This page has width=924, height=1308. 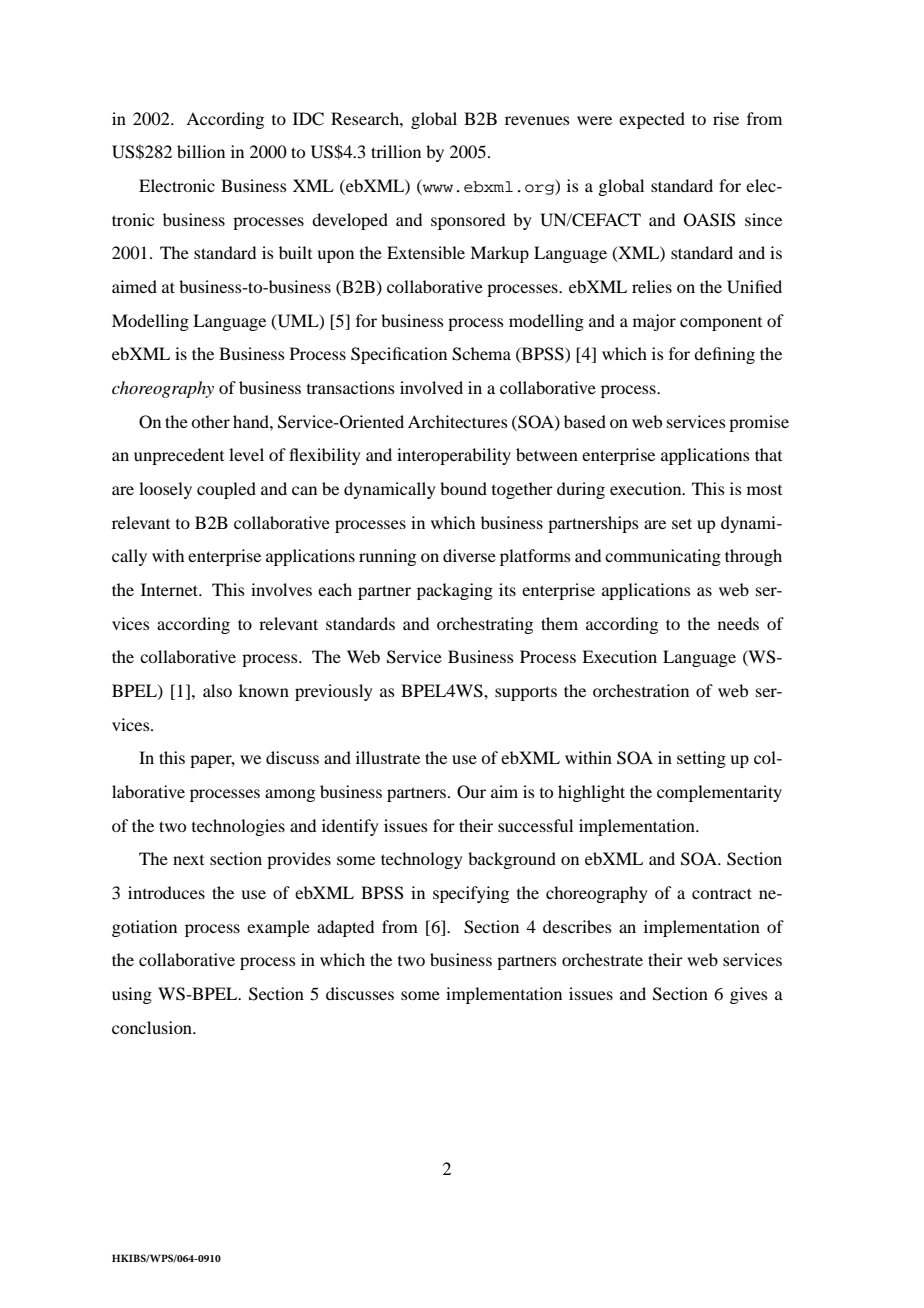 What do you see at coordinates (210, 421) in the page?
I see `other` at bounding box center [210, 421].
